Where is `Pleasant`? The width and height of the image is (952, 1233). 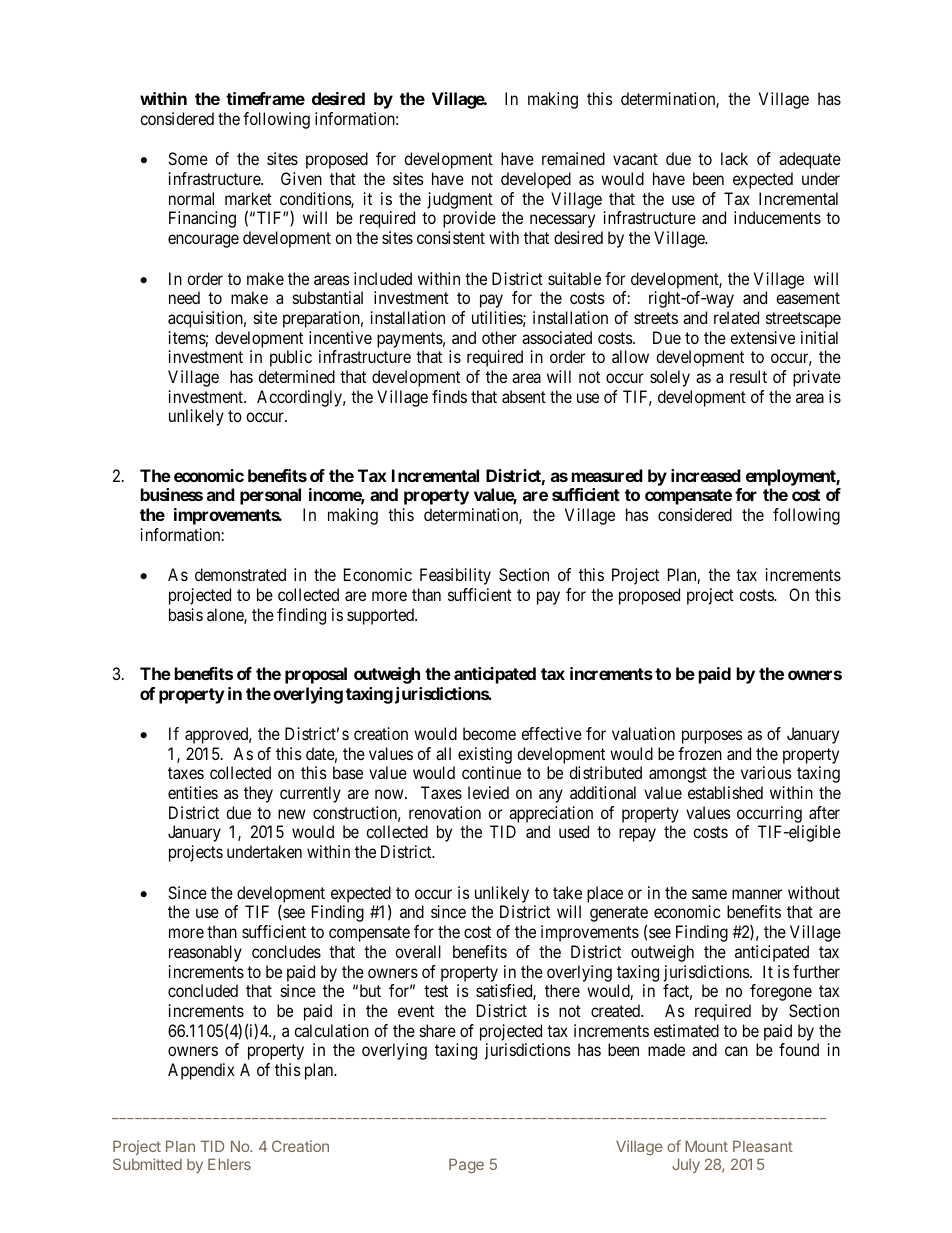
Pleasant is located at coordinates (763, 1146).
